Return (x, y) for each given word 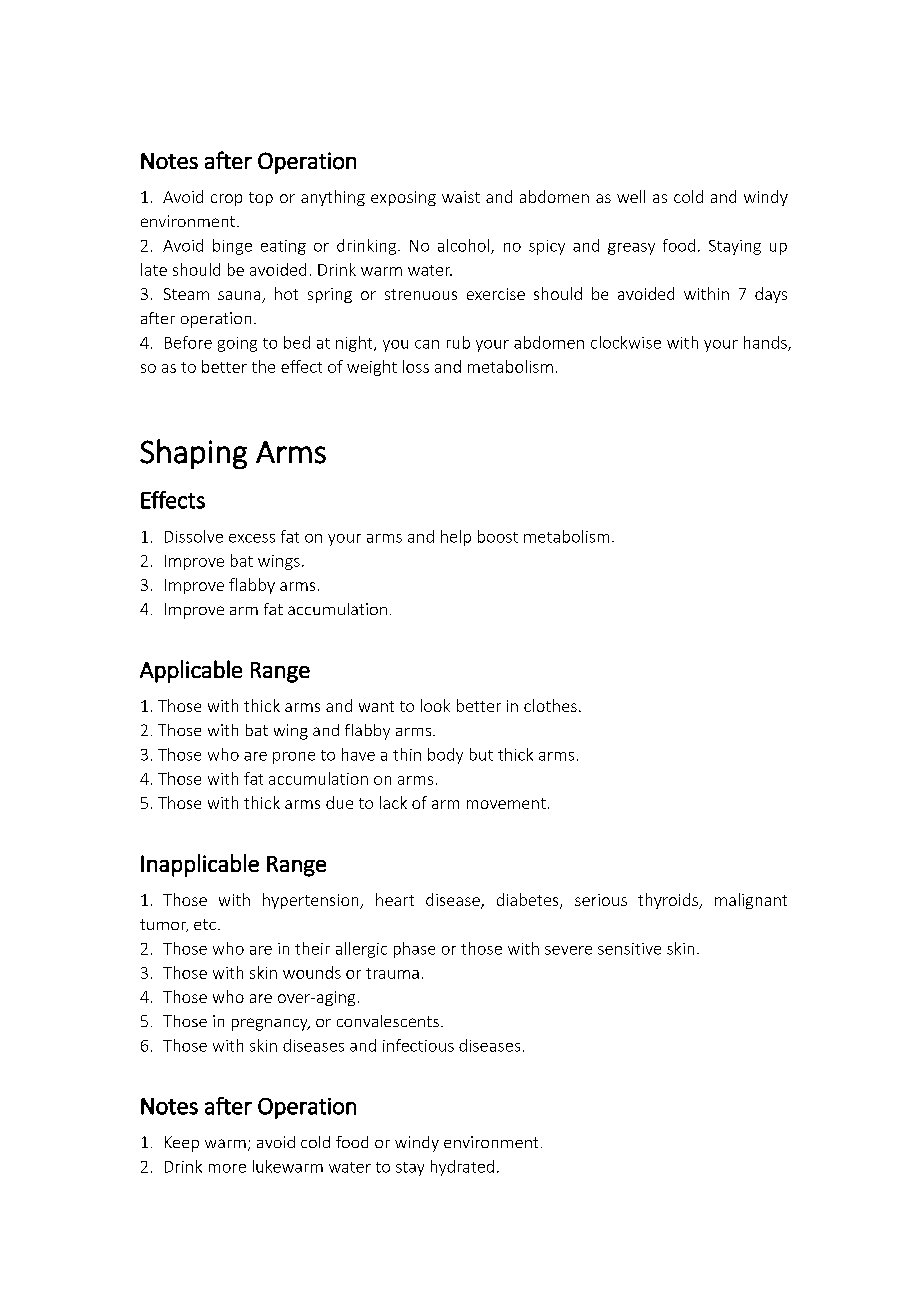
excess (252, 538)
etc (205, 924)
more (227, 1168)
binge (232, 247)
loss (416, 366)
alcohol (465, 246)
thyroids (669, 901)
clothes (550, 705)
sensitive (629, 949)
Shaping (193, 454)
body (445, 756)
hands (766, 343)
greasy (631, 249)
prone (294, 758)
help (456, 538)
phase (414, 950)
